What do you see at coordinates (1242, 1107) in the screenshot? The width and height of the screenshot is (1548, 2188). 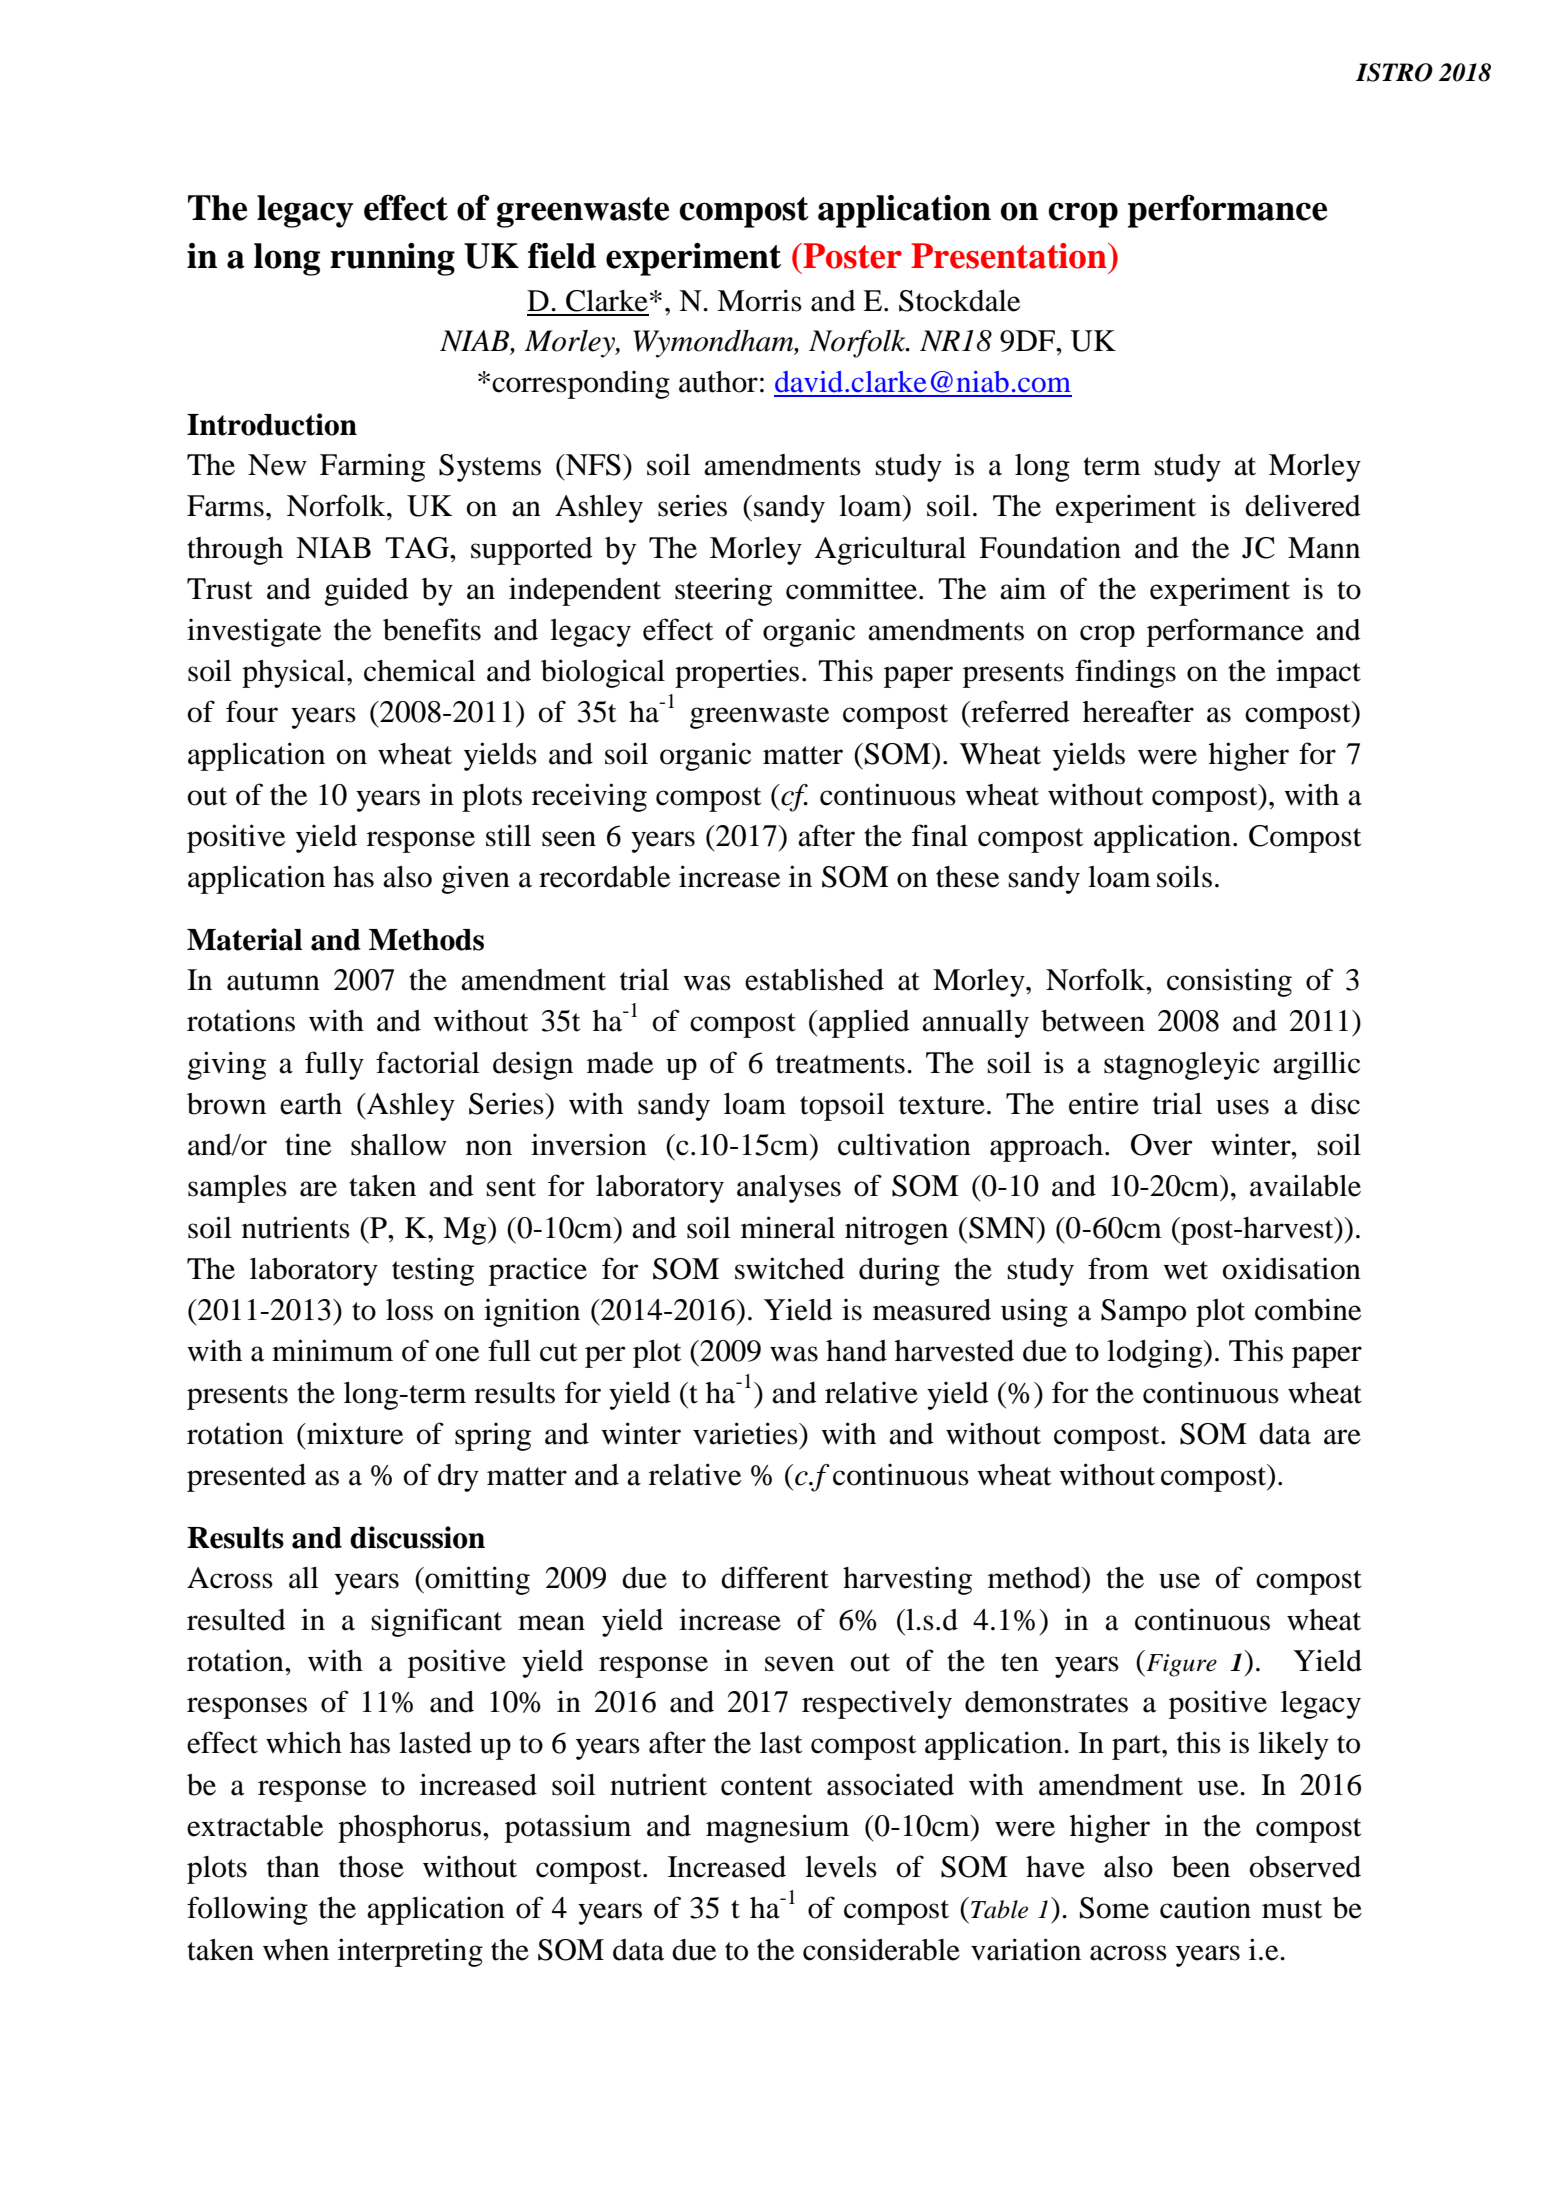 I see `uses` at bounding box center [1242, 1107].
